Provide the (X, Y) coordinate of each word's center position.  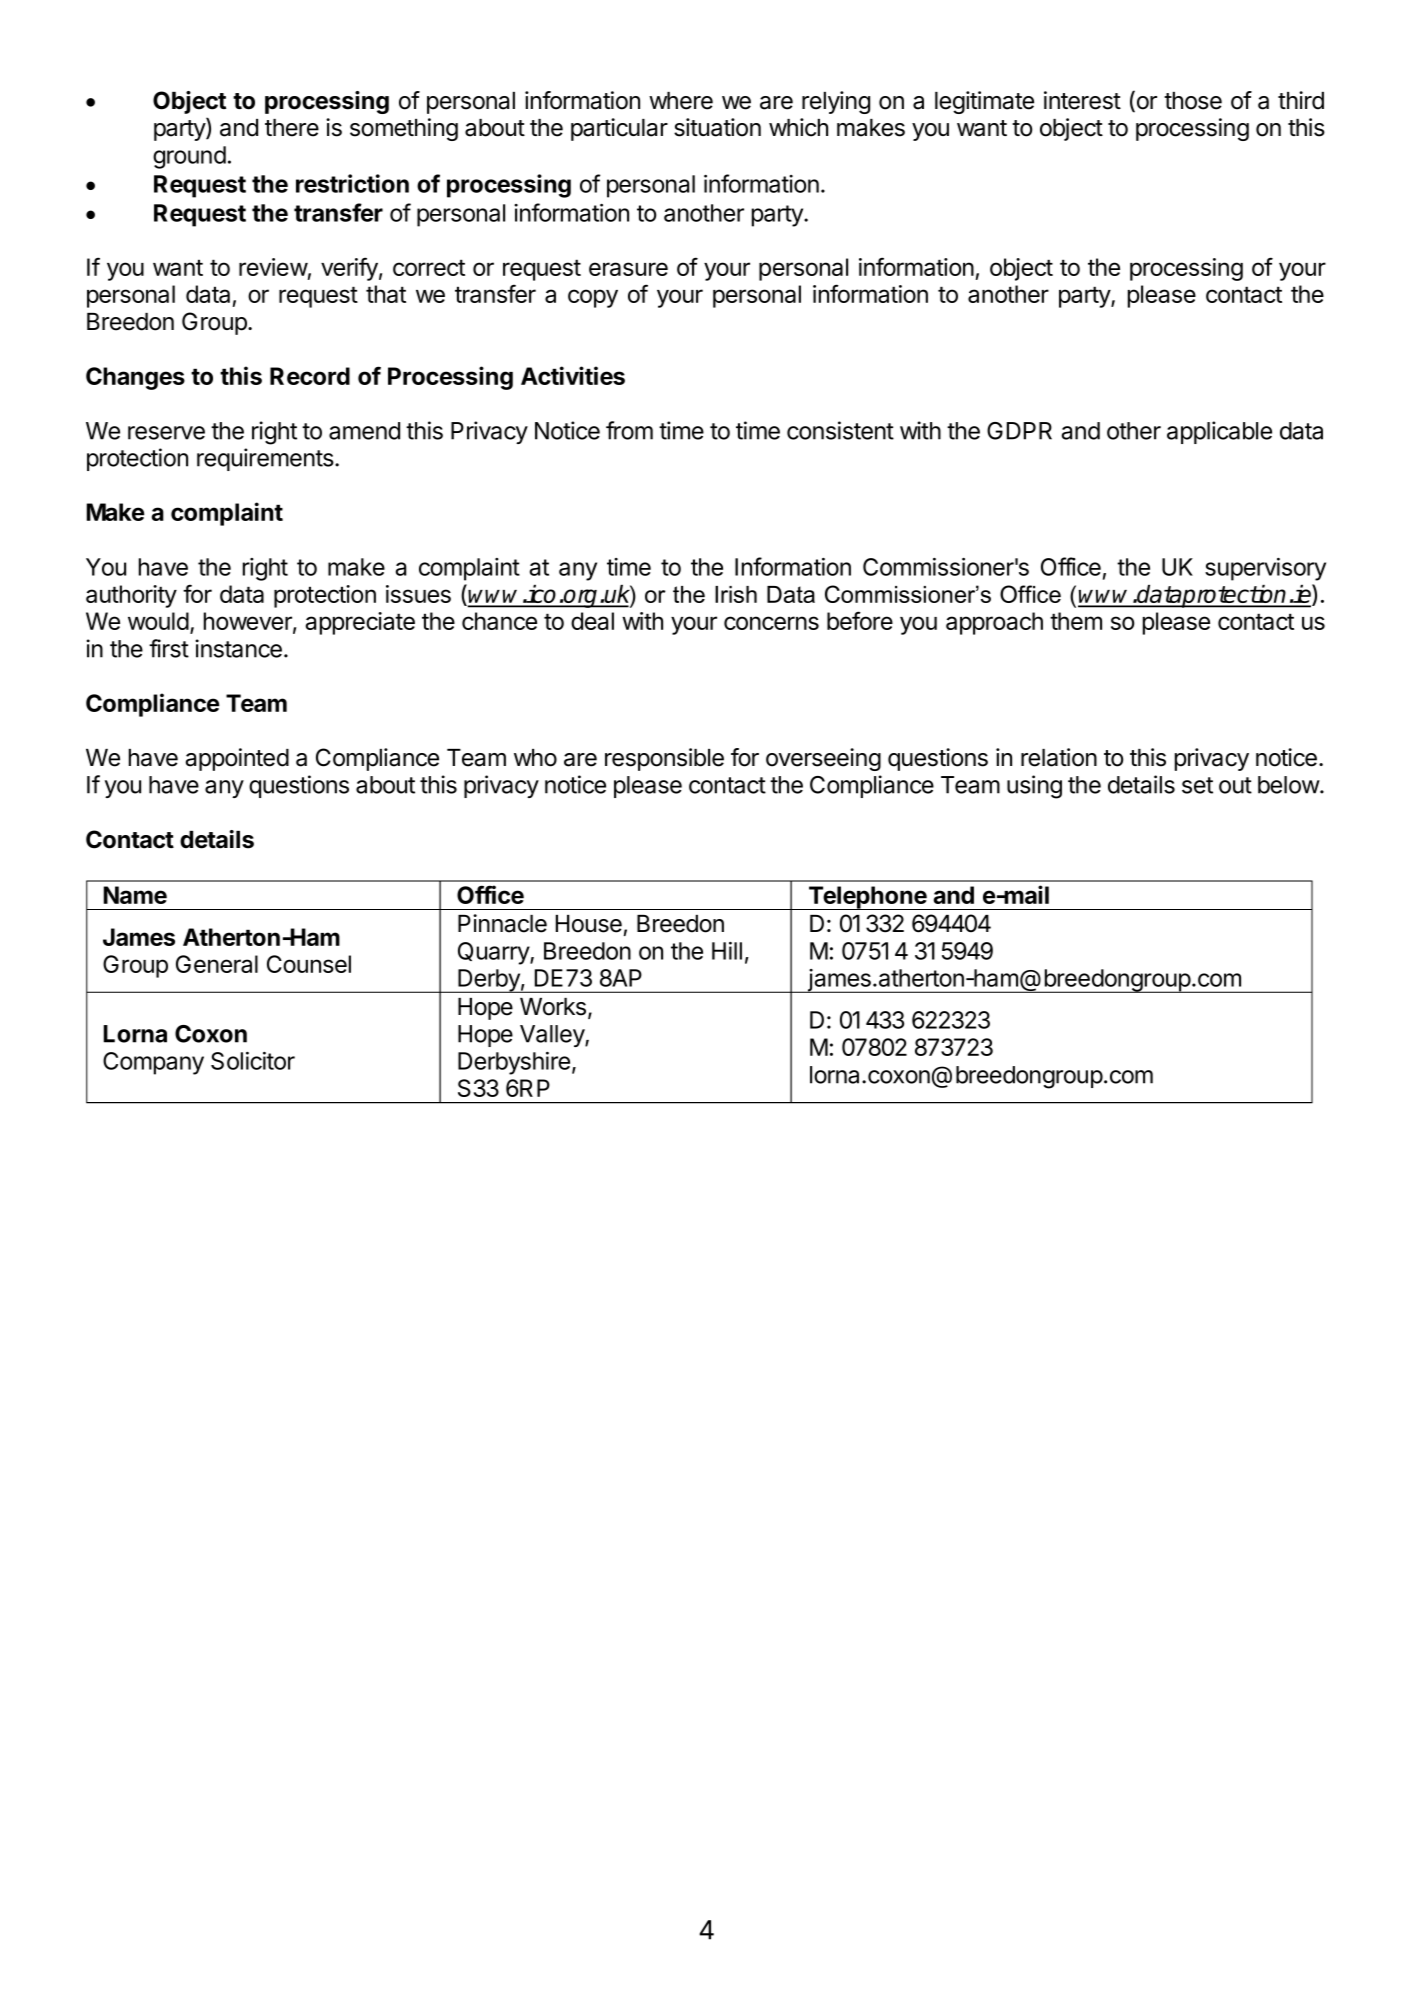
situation (717, 127)
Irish (736, 594)
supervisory (1265, 569)
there (292, 128)
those (1193, 101)
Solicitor (253, 1061)
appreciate (360, 623)
